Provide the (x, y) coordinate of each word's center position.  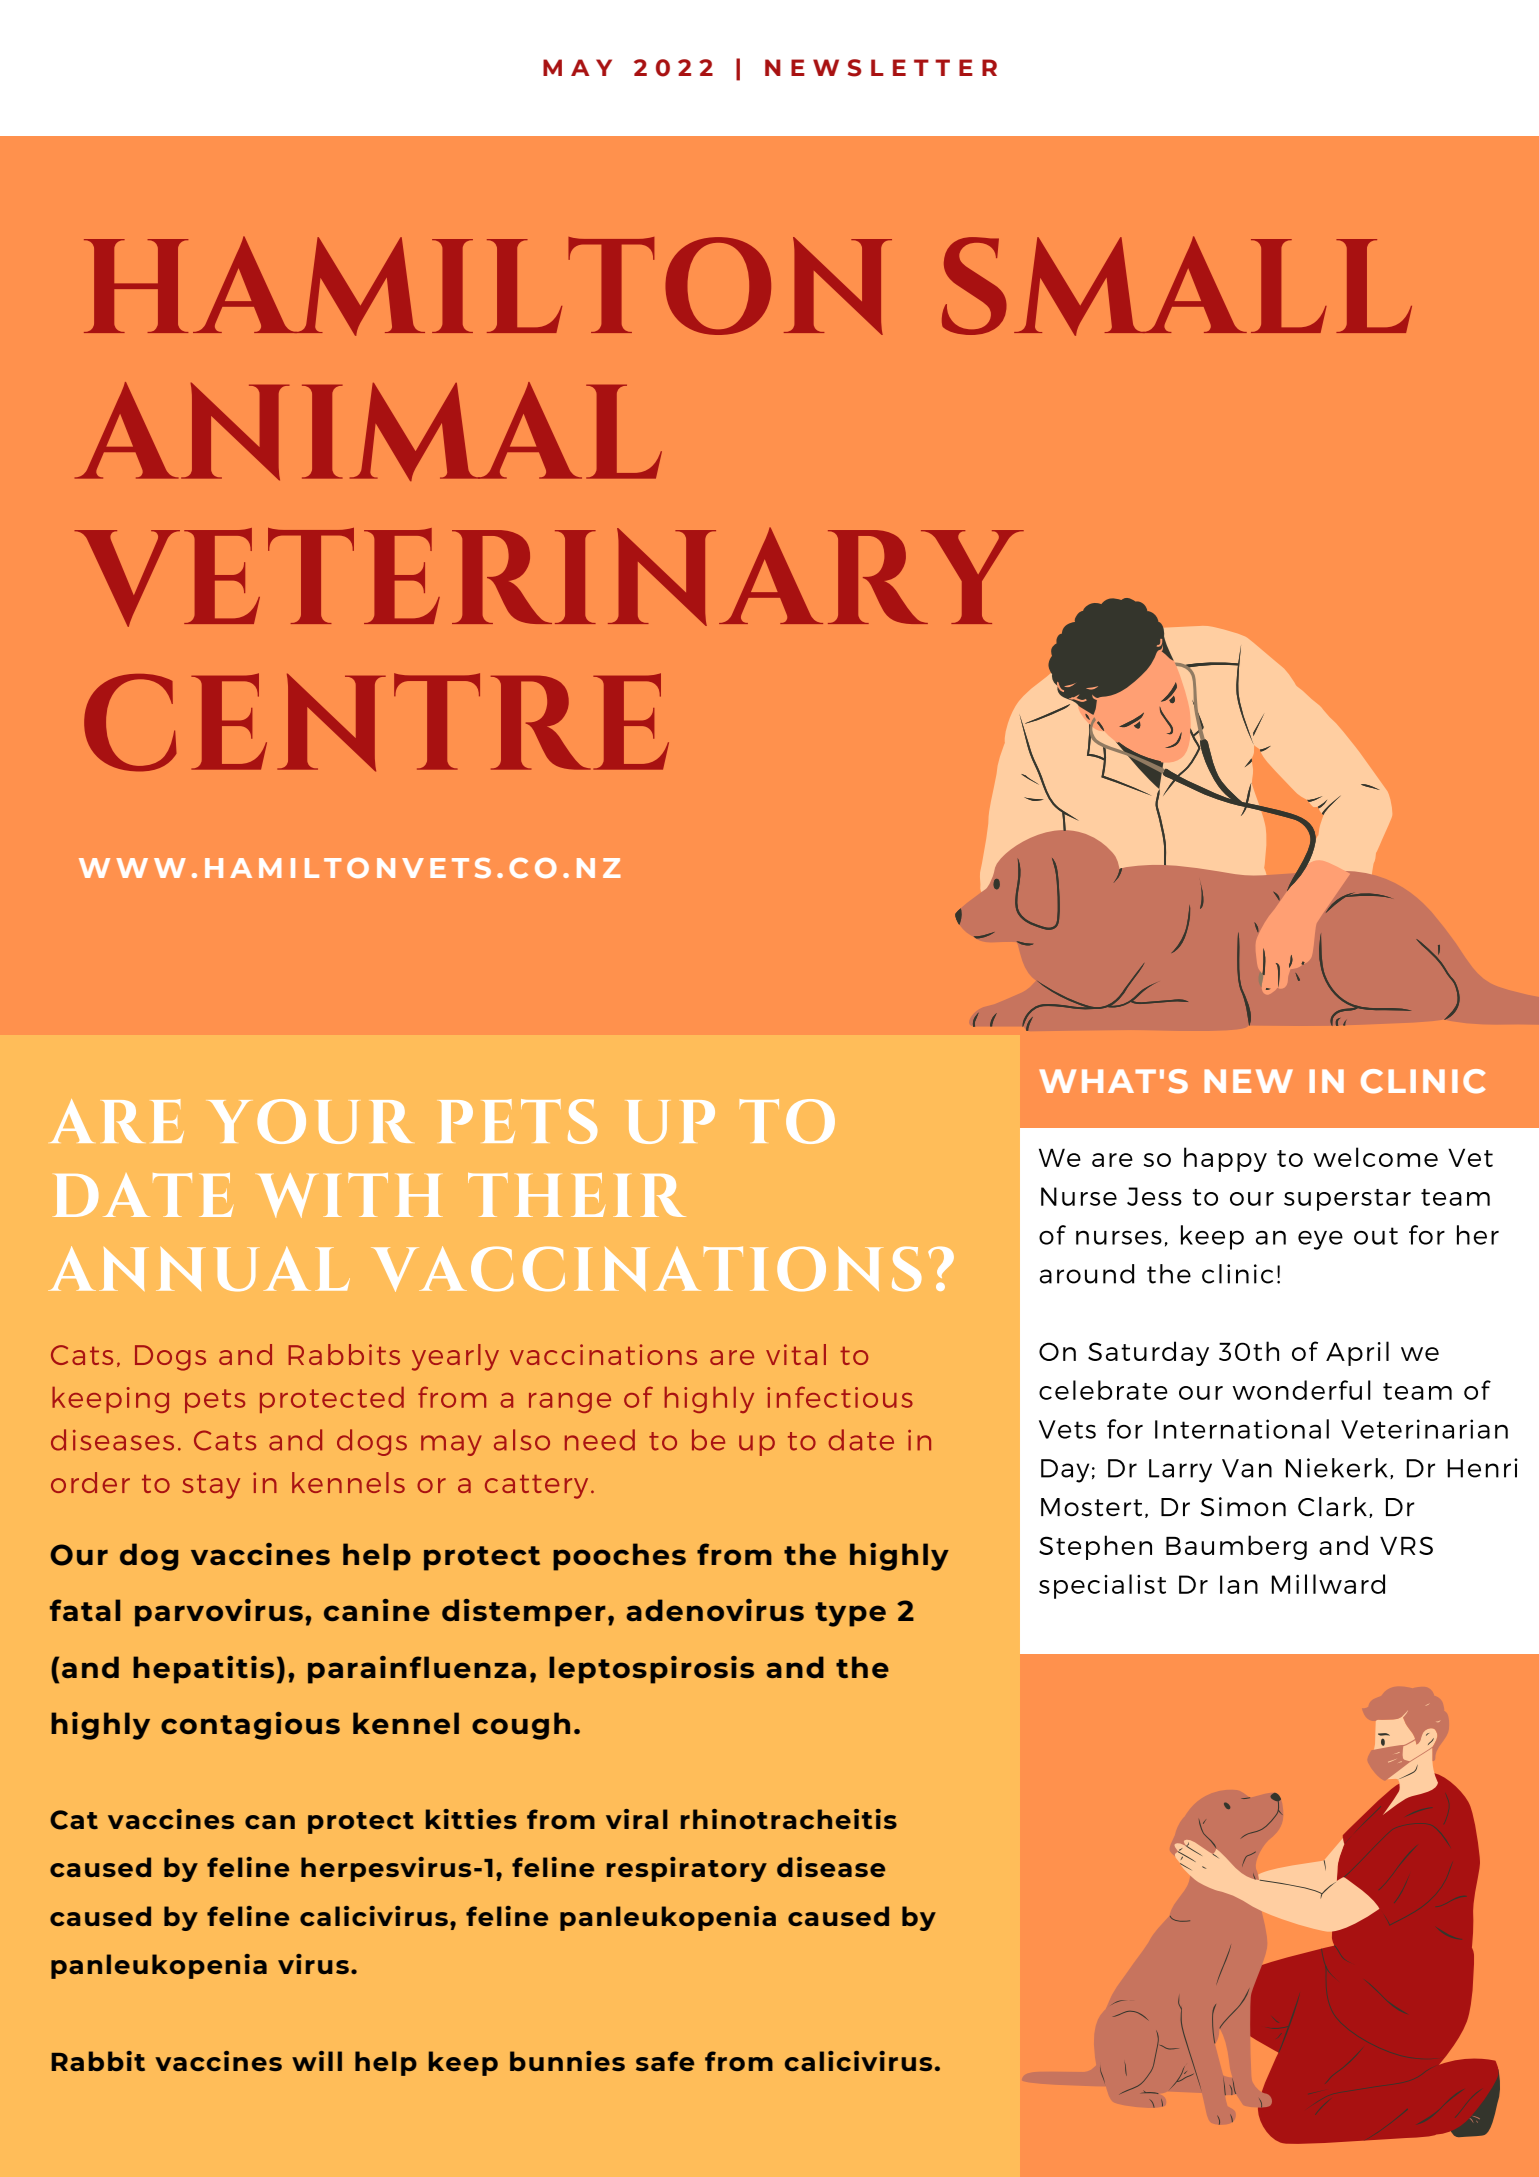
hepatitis (203, 1670)
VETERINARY (549, 577)
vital (796, 1354)
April (1357, 1353)
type (850, 1614)
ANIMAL (368, 431)
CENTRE (376, 722)
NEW (1248, 1081)
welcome (1375, 1157)
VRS (1406, 1545)
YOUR (310, 1121)
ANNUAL (199, 1268)
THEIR (577, 1195)
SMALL (1177, 286)
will (317, 2061)
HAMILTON (488, 286)
